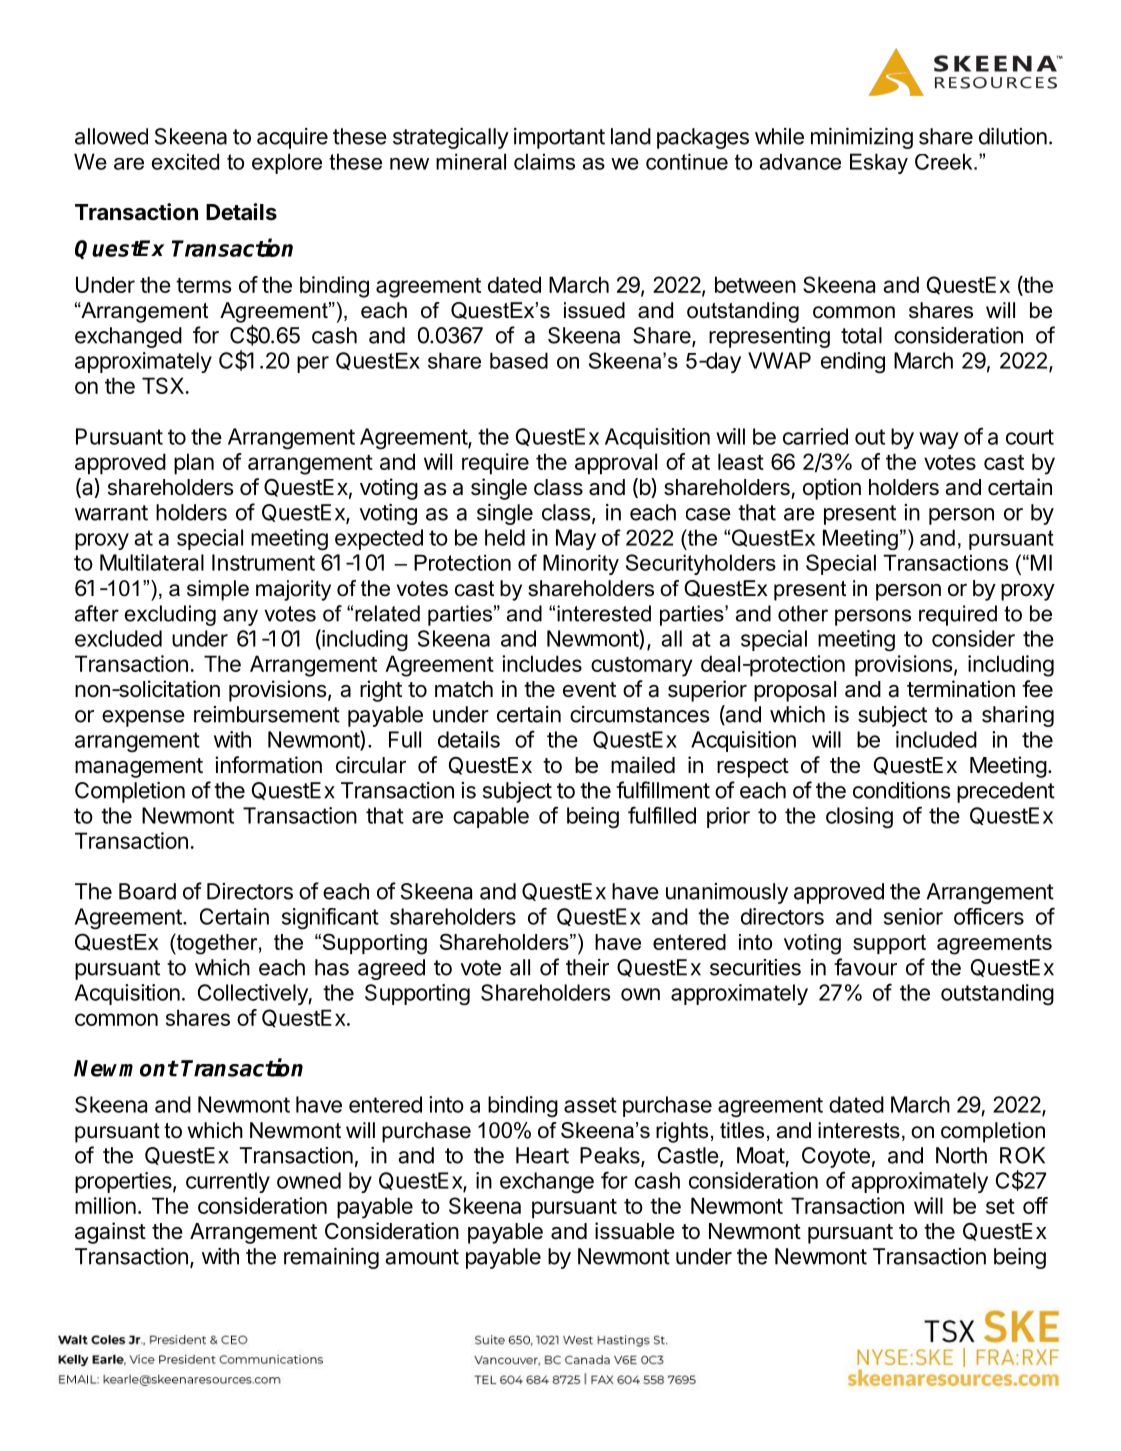 The height and width of the screenshot is (1451, 1121). Describe the element at coordinates (576, 539) in the screenshot. I see `May` at that location.
